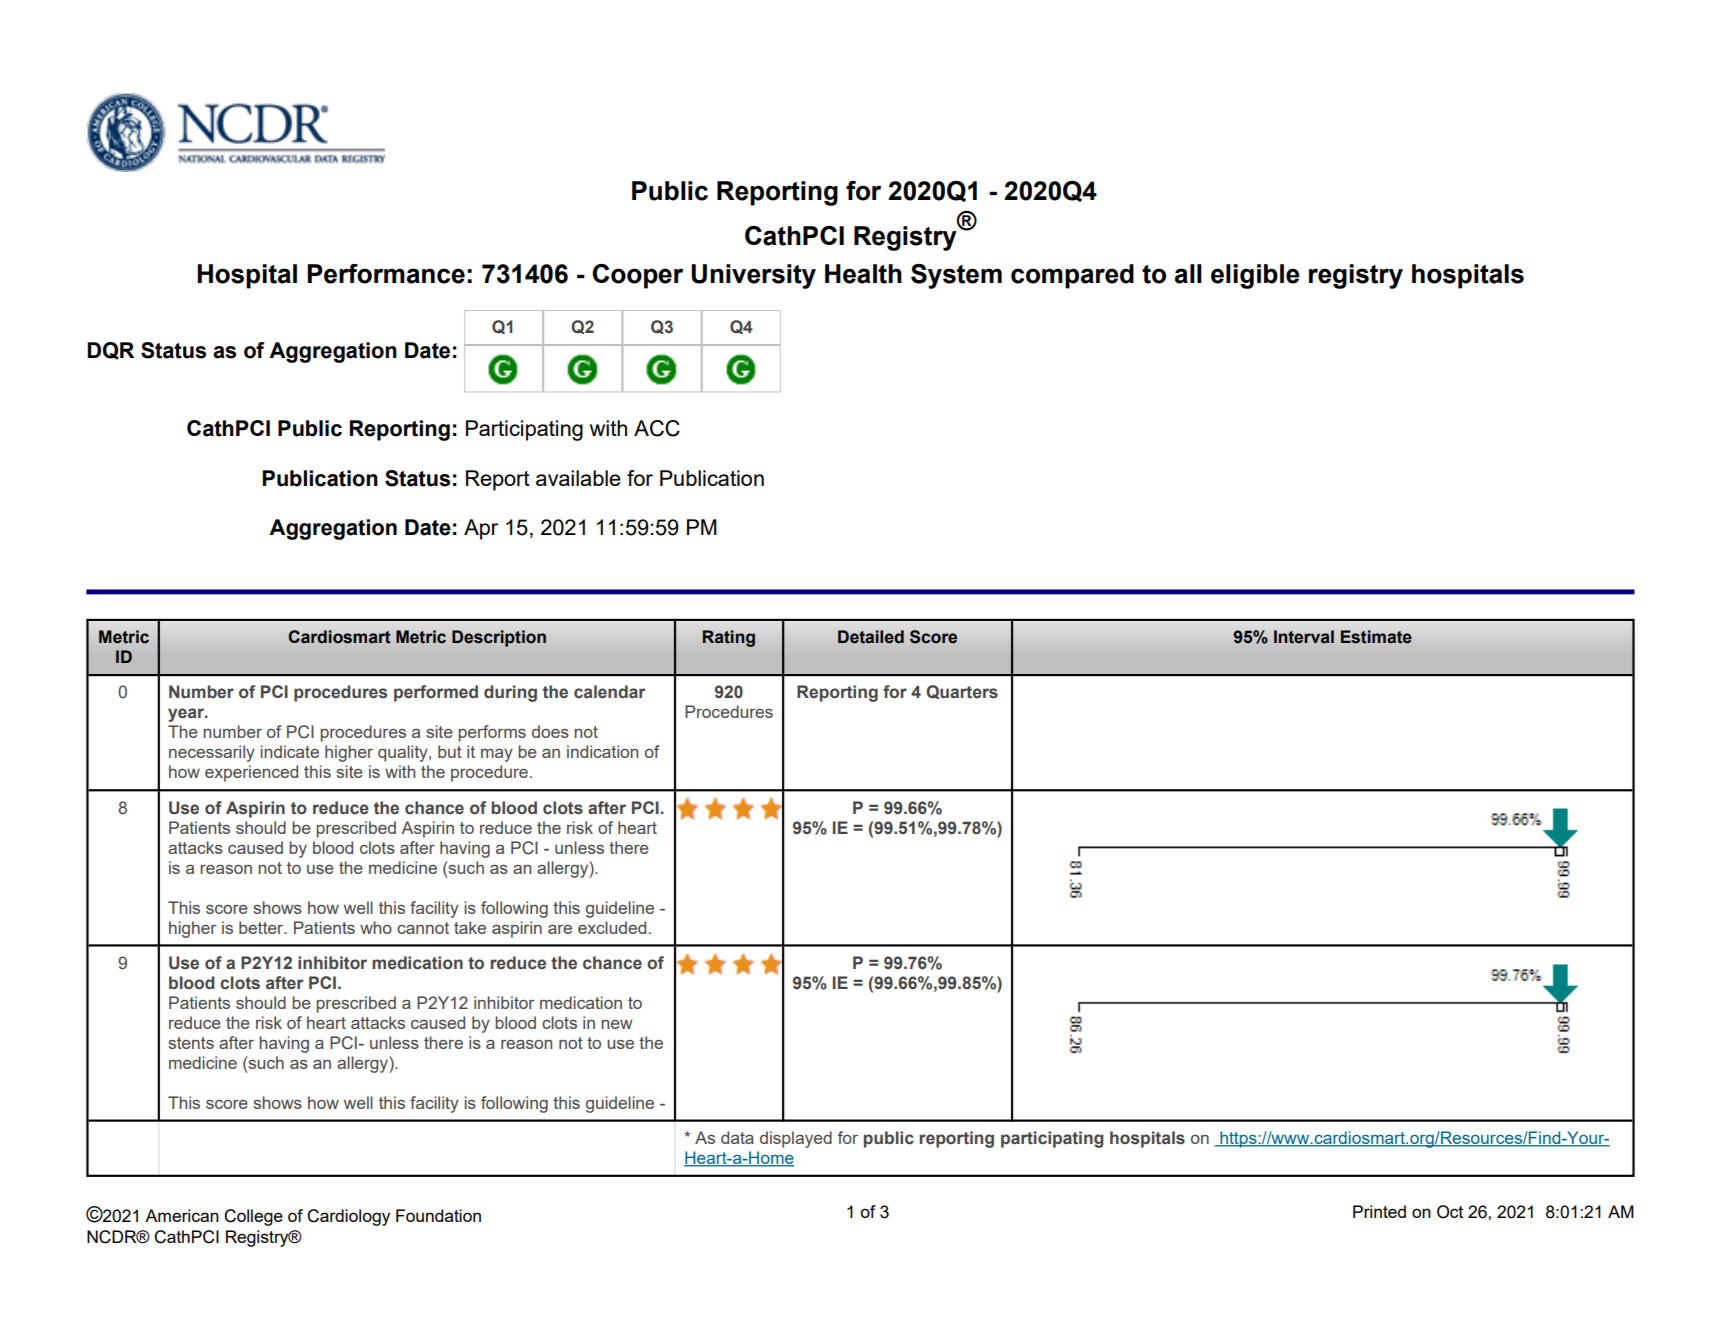 Image resolution: width=1721 pixels, height=1330 pixels. What do you see at coordinates (499, 638) in the screenshot?
I see `Description` at bounding box center [499, 638].
